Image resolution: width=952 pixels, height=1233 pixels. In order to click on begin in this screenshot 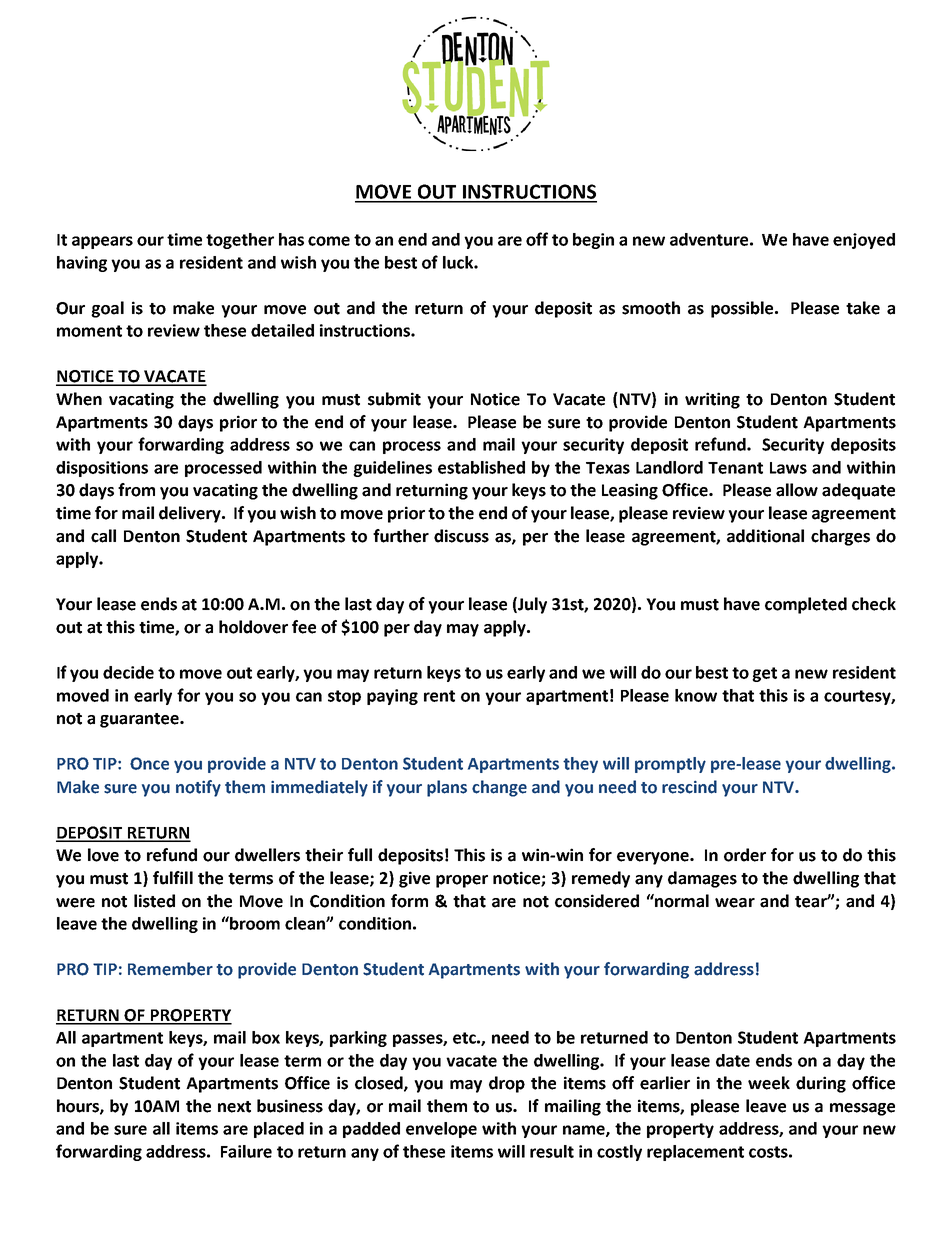, I will do `click(593, 241)`.
